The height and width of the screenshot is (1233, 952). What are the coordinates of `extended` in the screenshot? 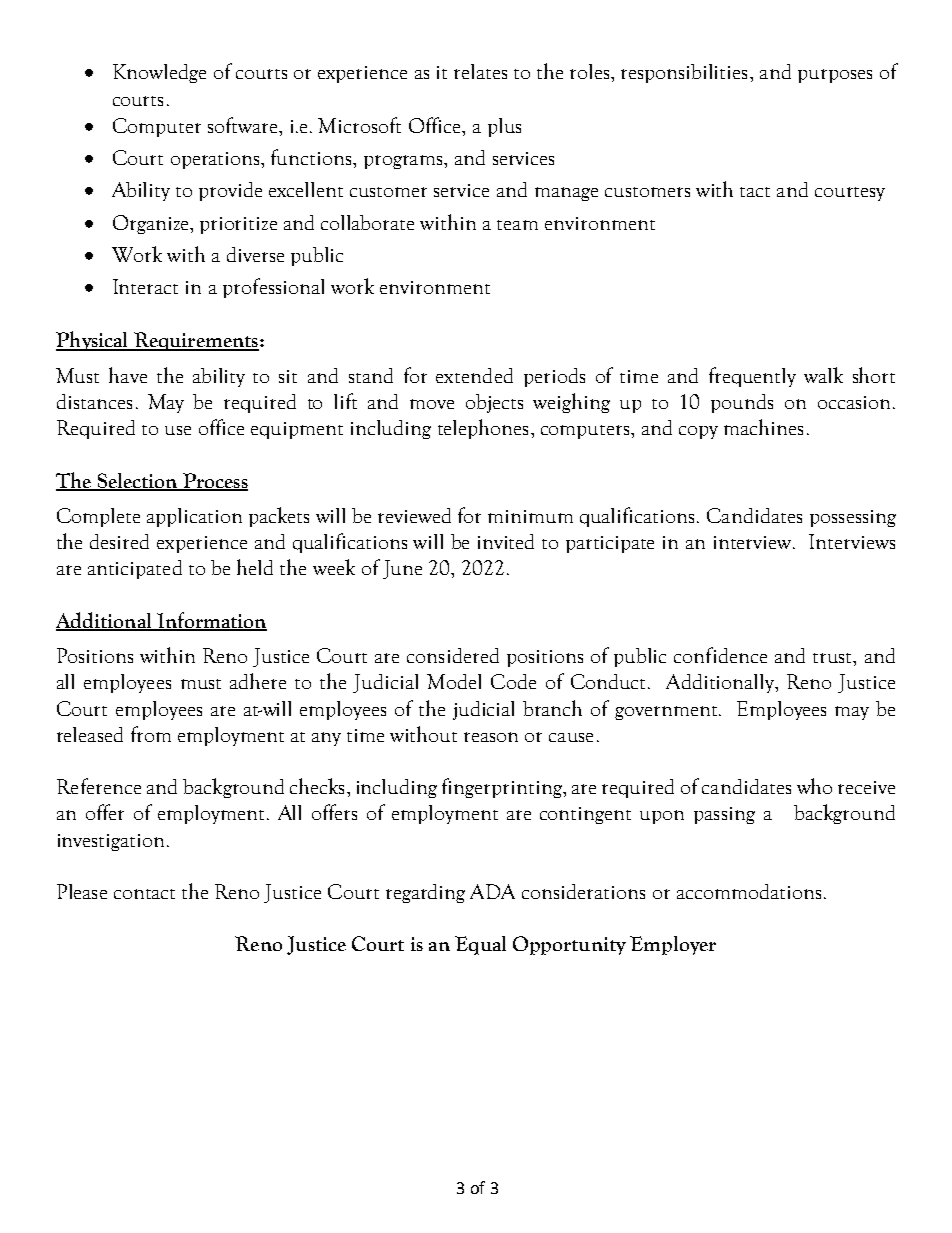 It's located at (474, 375).
